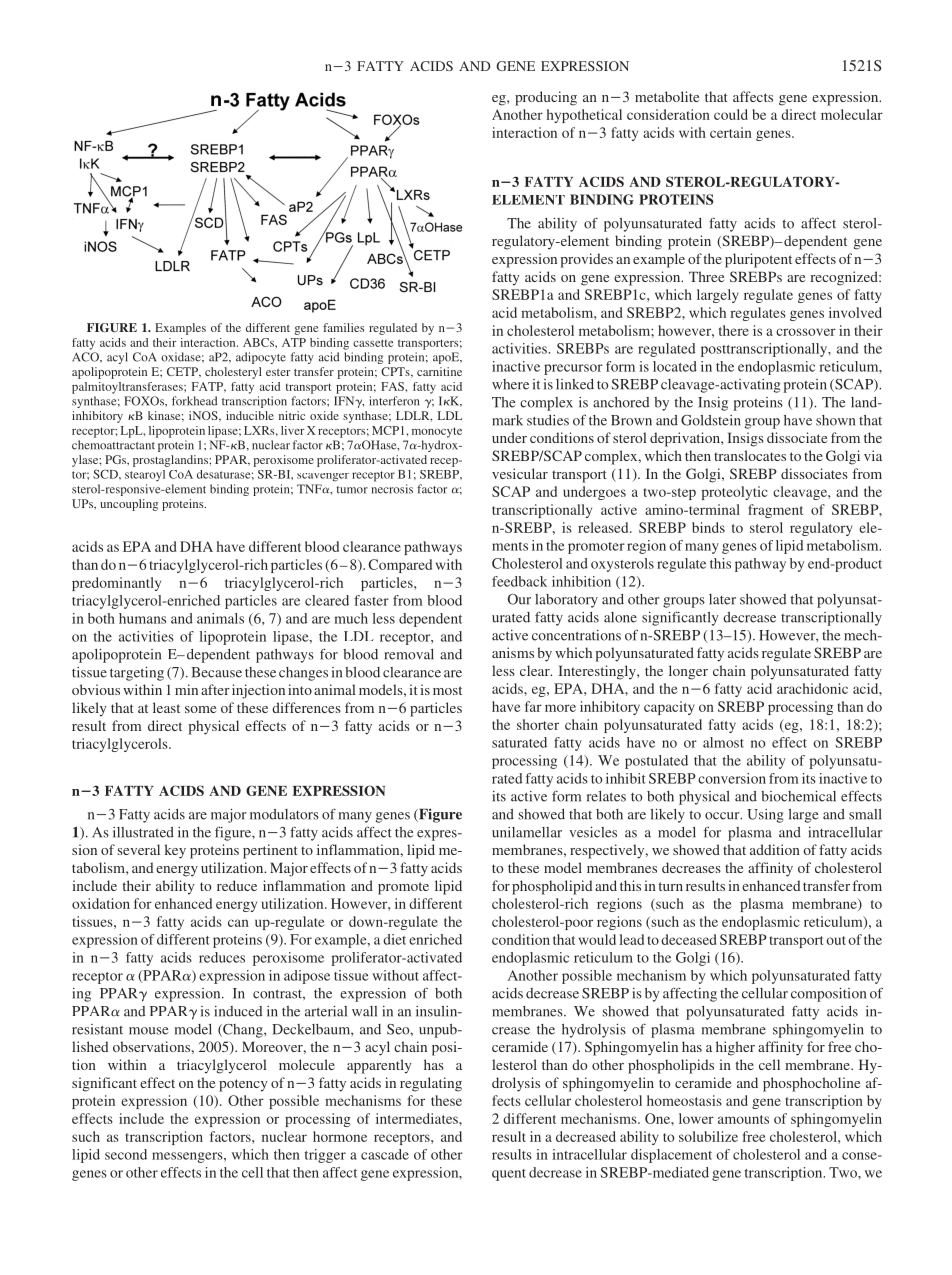  Describe the element at coordinates (722, 599) in the screenshot. I see `later` at that location.
